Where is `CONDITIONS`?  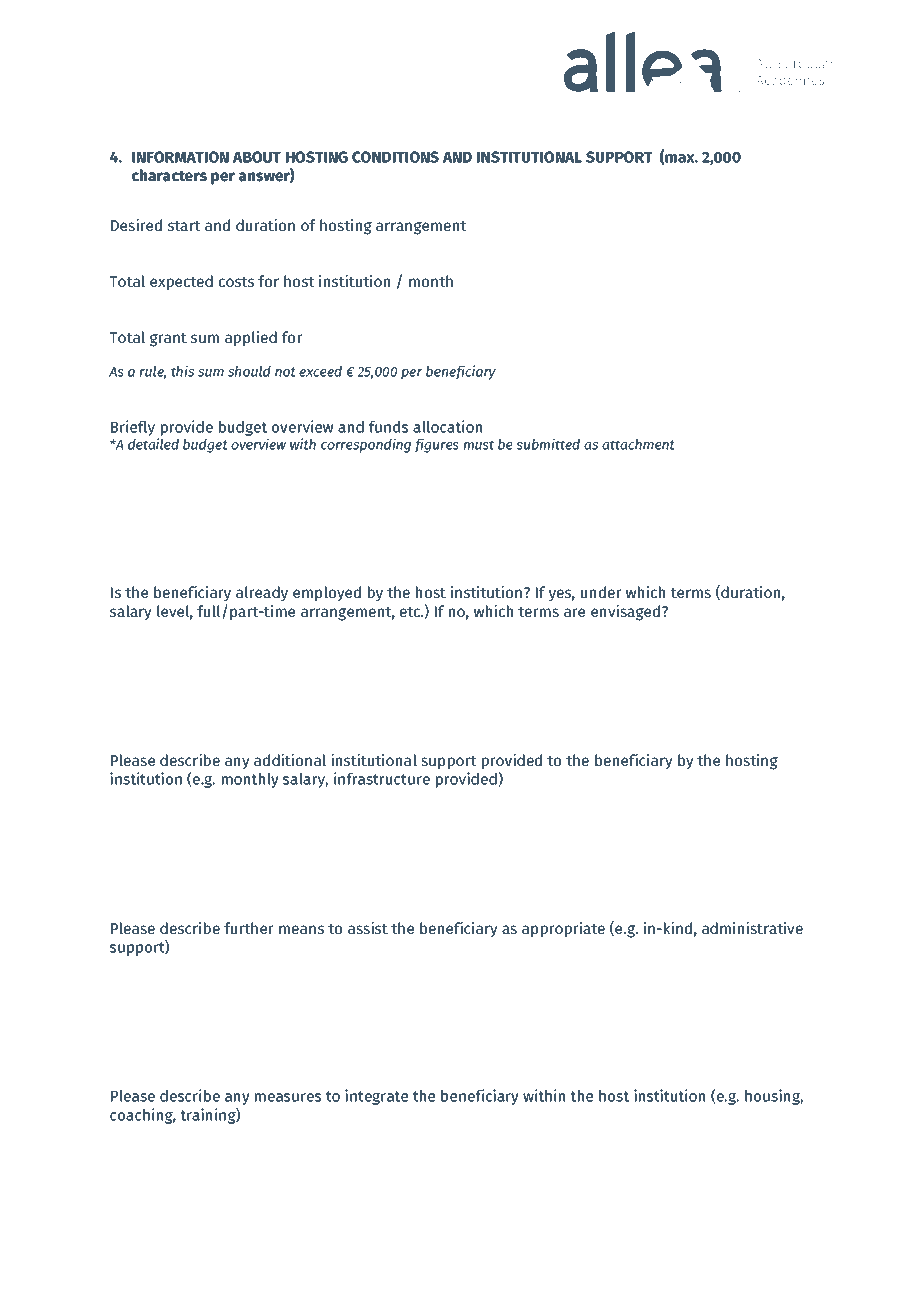
CONDITIONS is located at coordinates (395, 157).
